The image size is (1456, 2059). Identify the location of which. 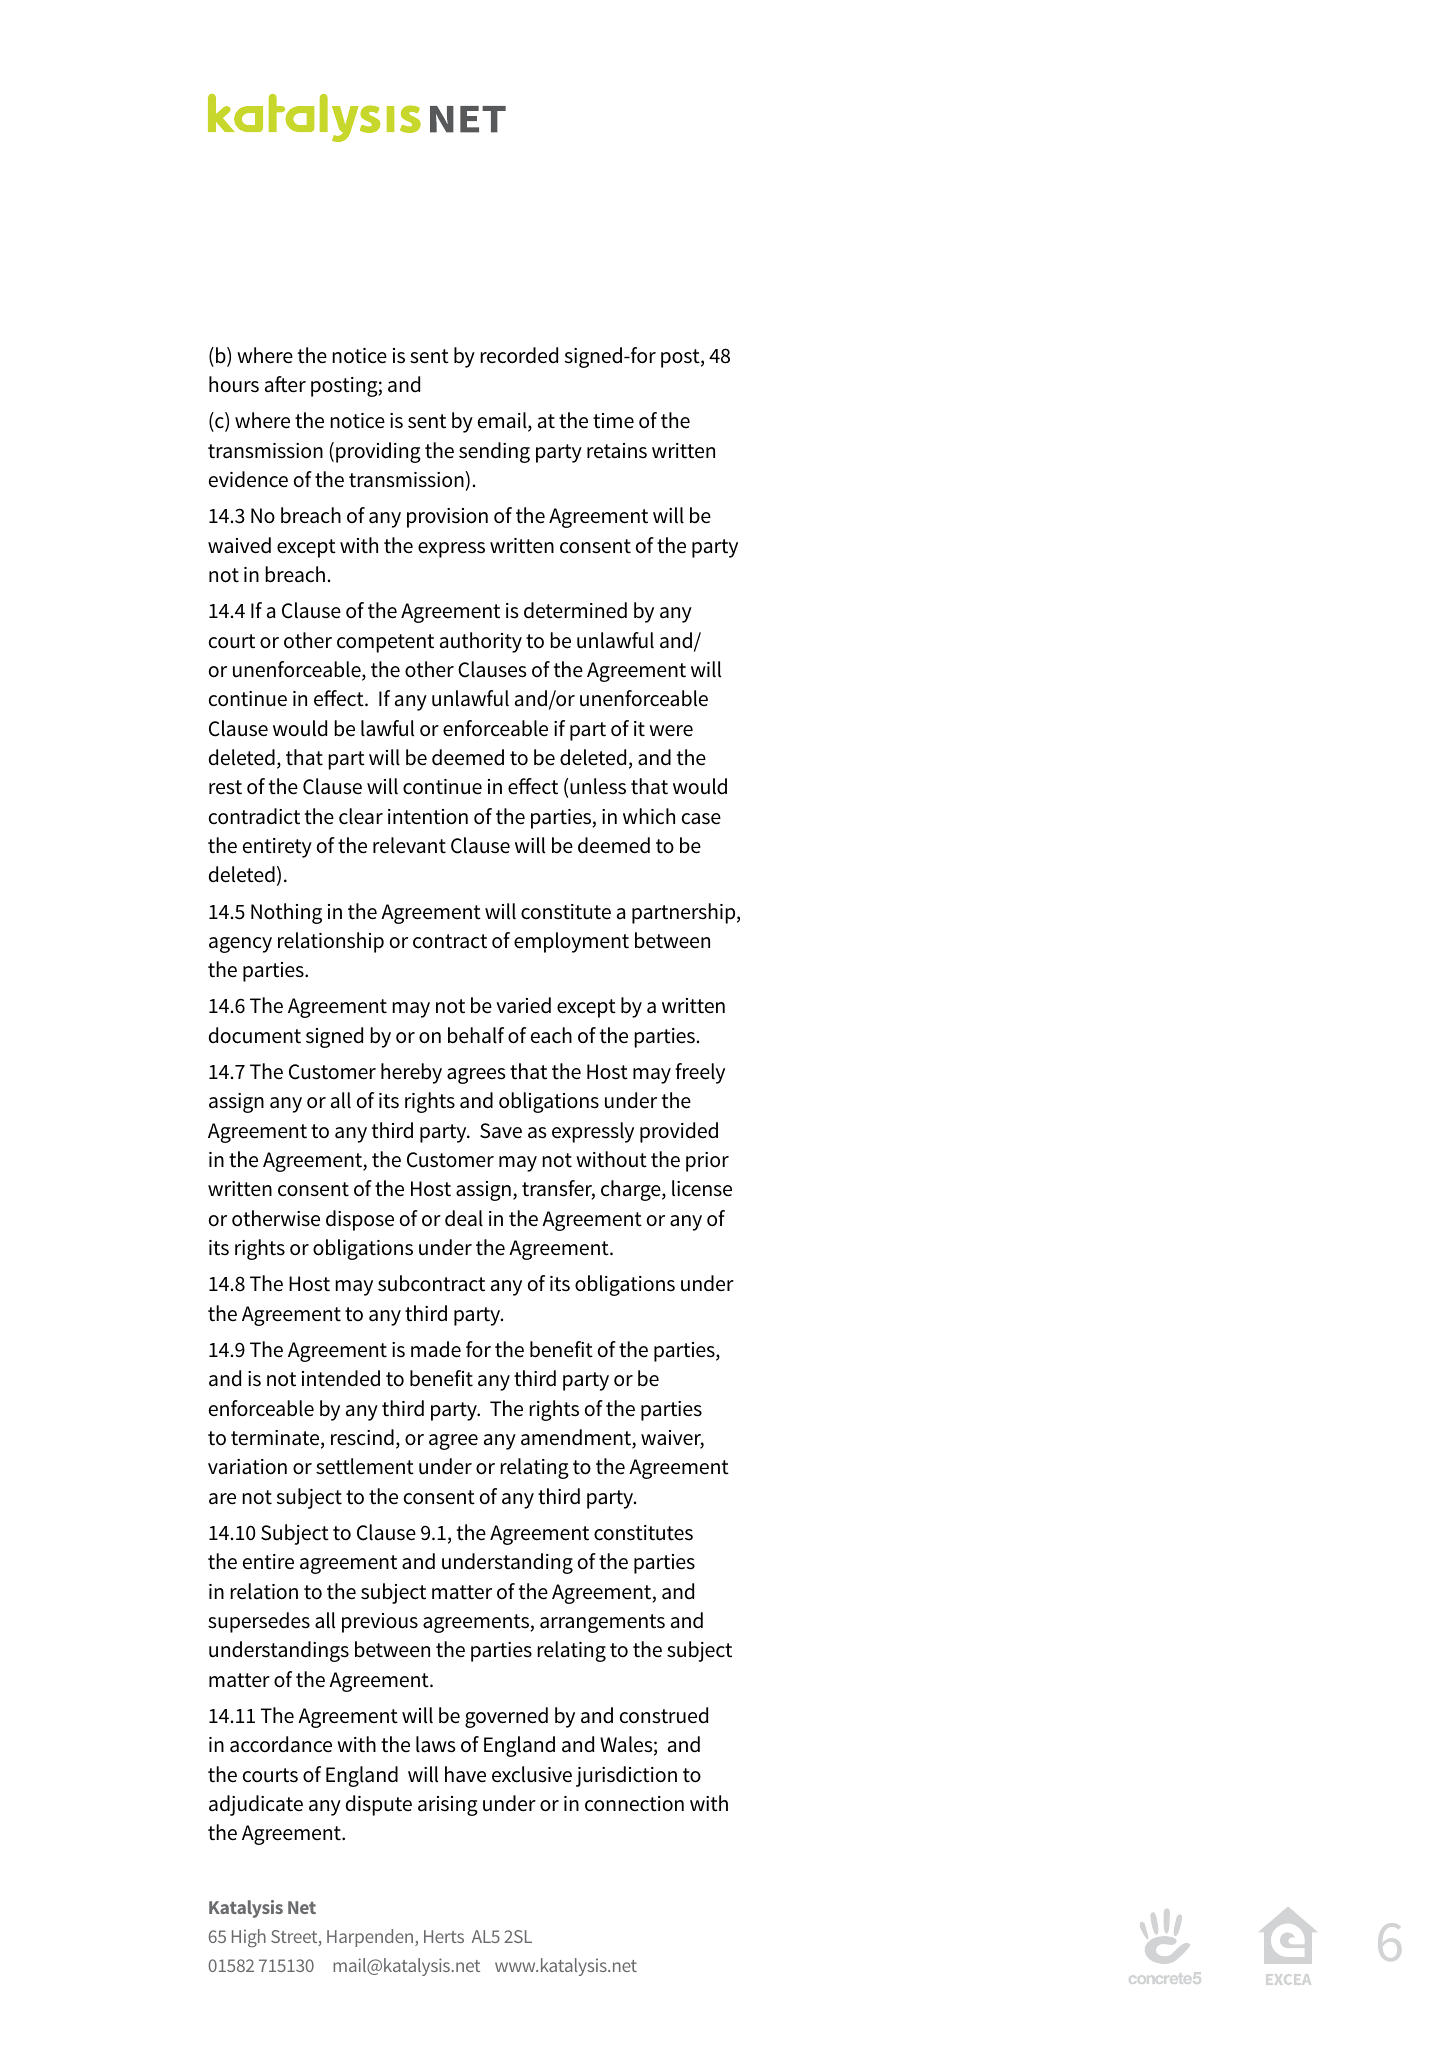
(649, 816).
